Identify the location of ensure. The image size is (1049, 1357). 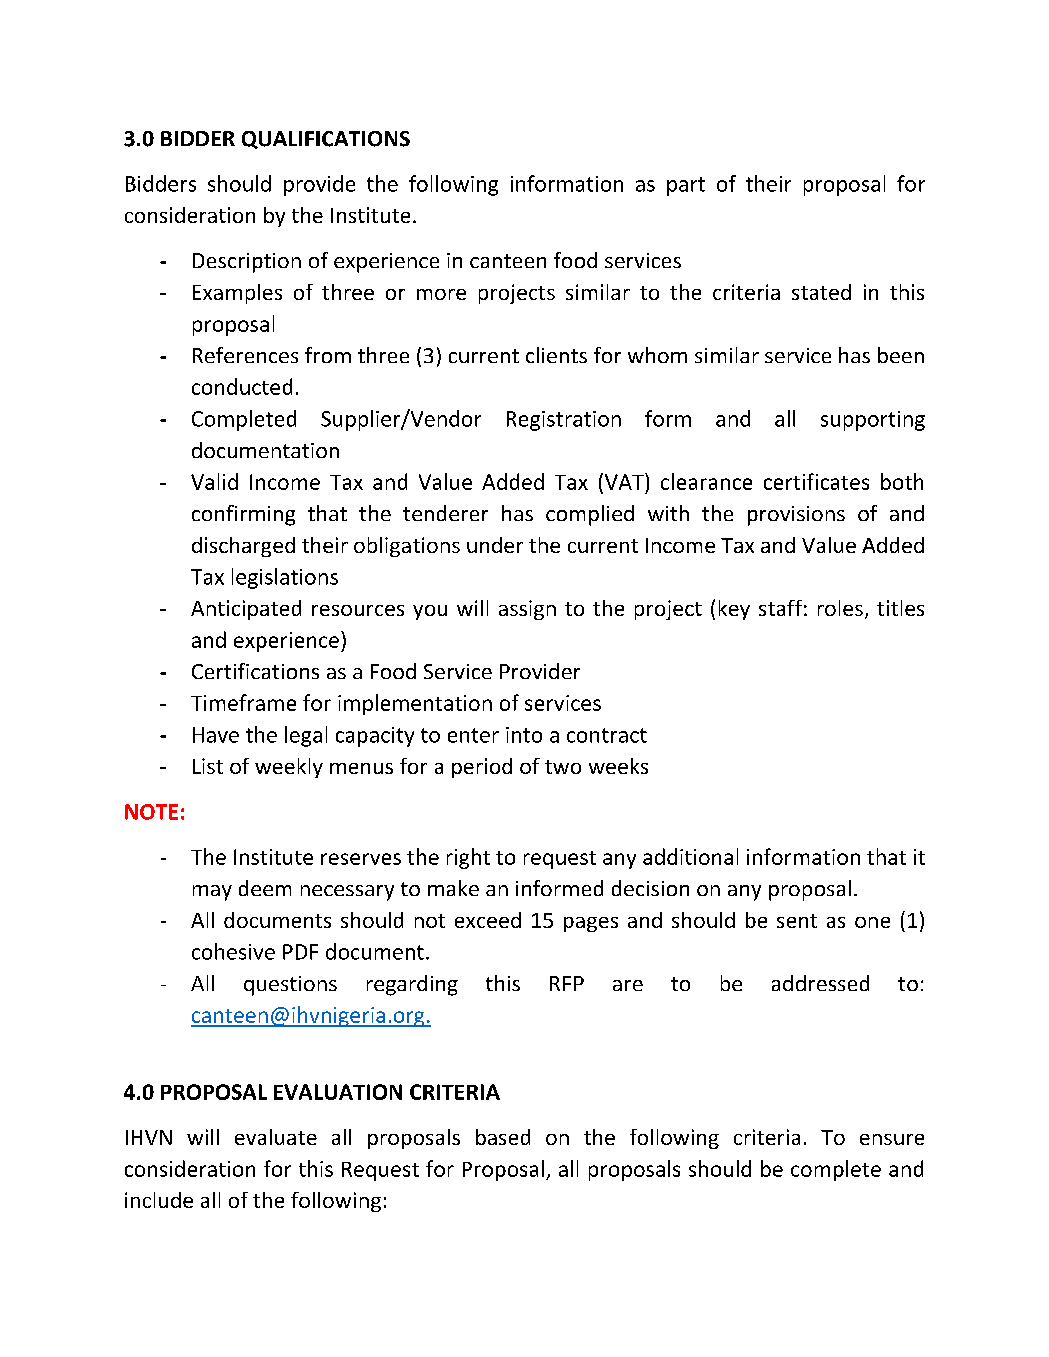
(892, 1139).
